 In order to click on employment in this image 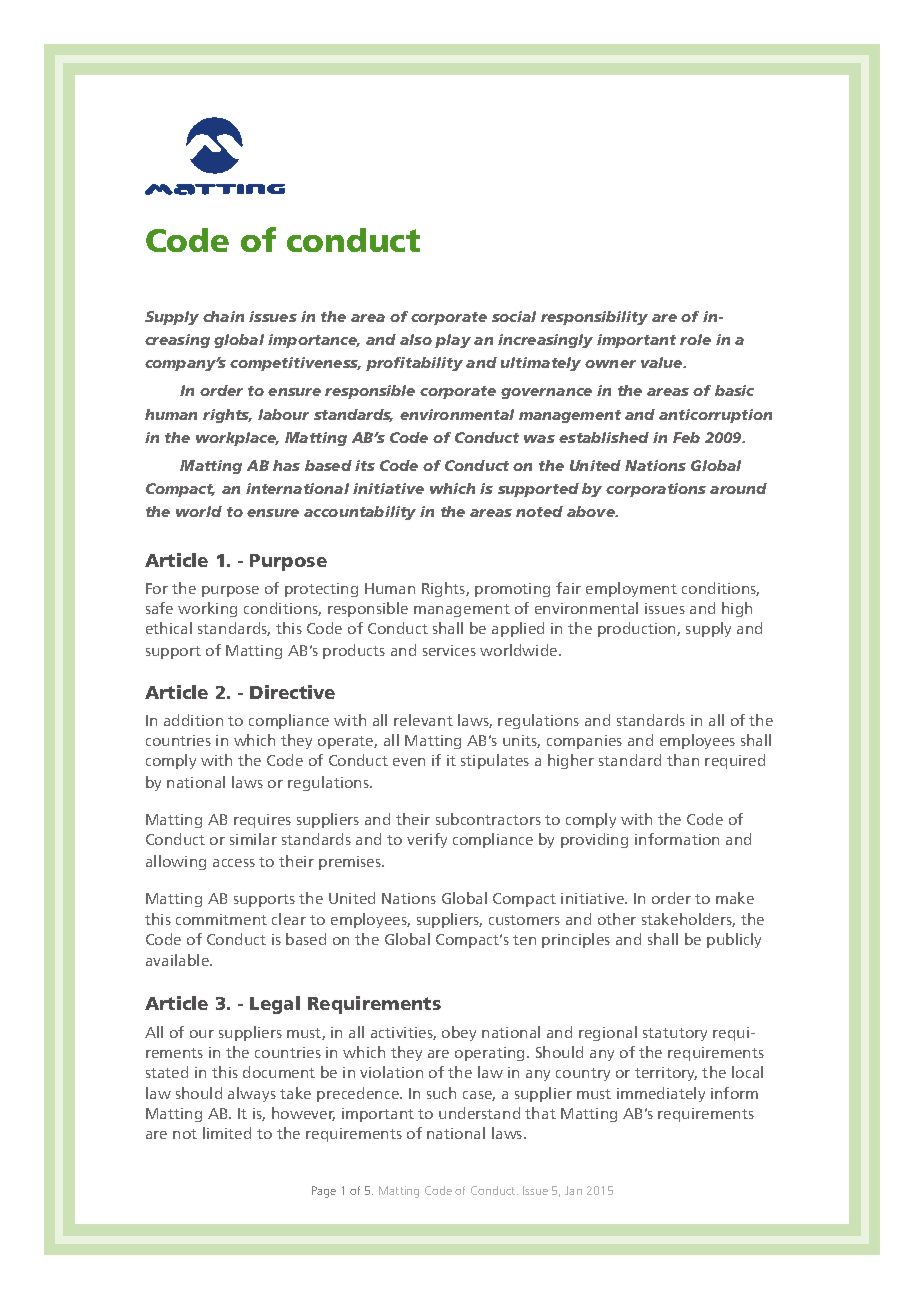, I will do `click(631, 589)`.
